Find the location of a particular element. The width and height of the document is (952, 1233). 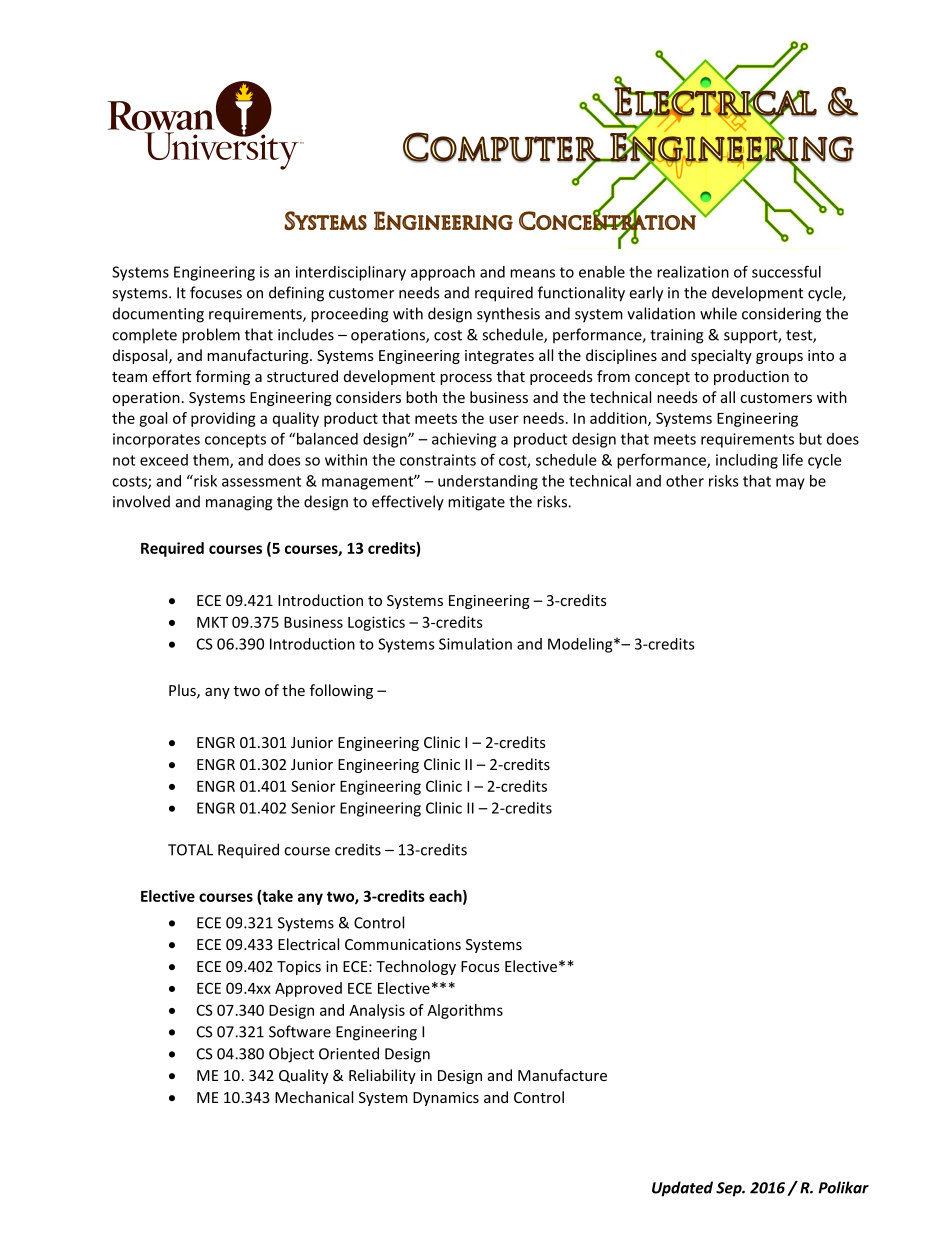

synthesis is located at coordinates (508, 315).
